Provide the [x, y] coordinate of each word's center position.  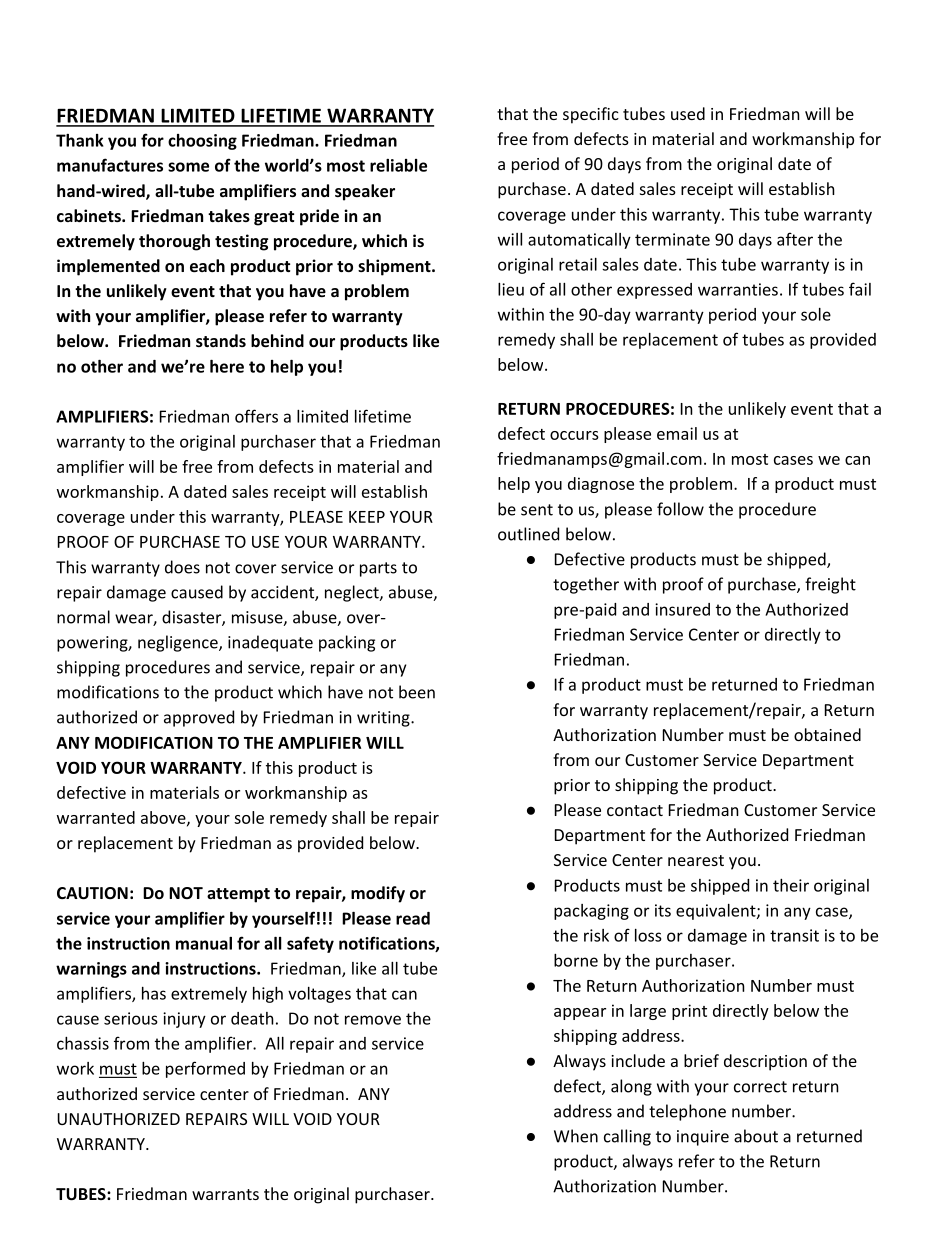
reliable [398, 165]
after [795, 239]
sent [537, 510]
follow [680, 509]
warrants [225, 1194]
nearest [696, 860]
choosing [202, 142]
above [164, 818]
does [182, 567]
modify [378, 894]
